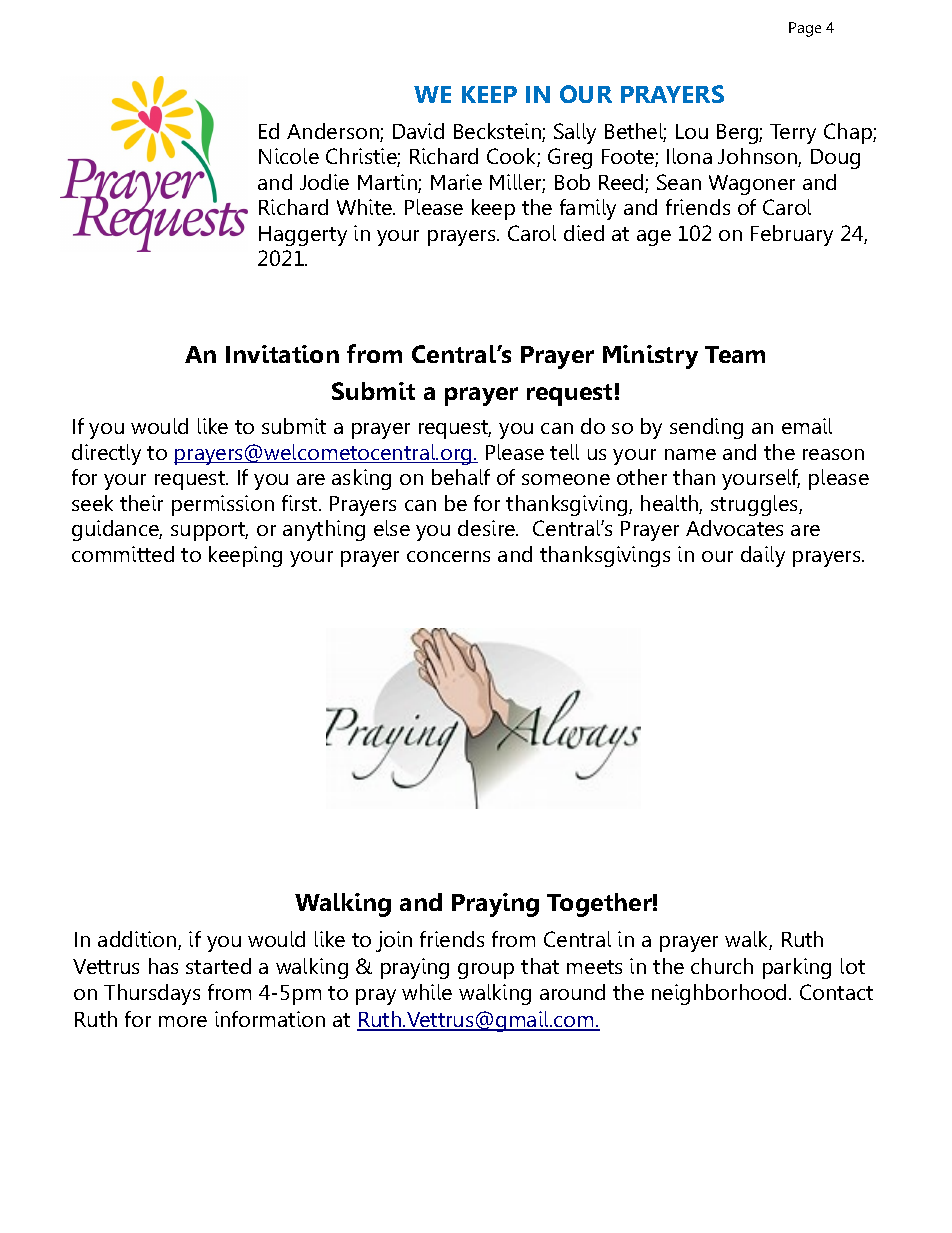  What do you see at coordinates (394, 941) in the page?
I see `join` at bounding box center [394, 941].
